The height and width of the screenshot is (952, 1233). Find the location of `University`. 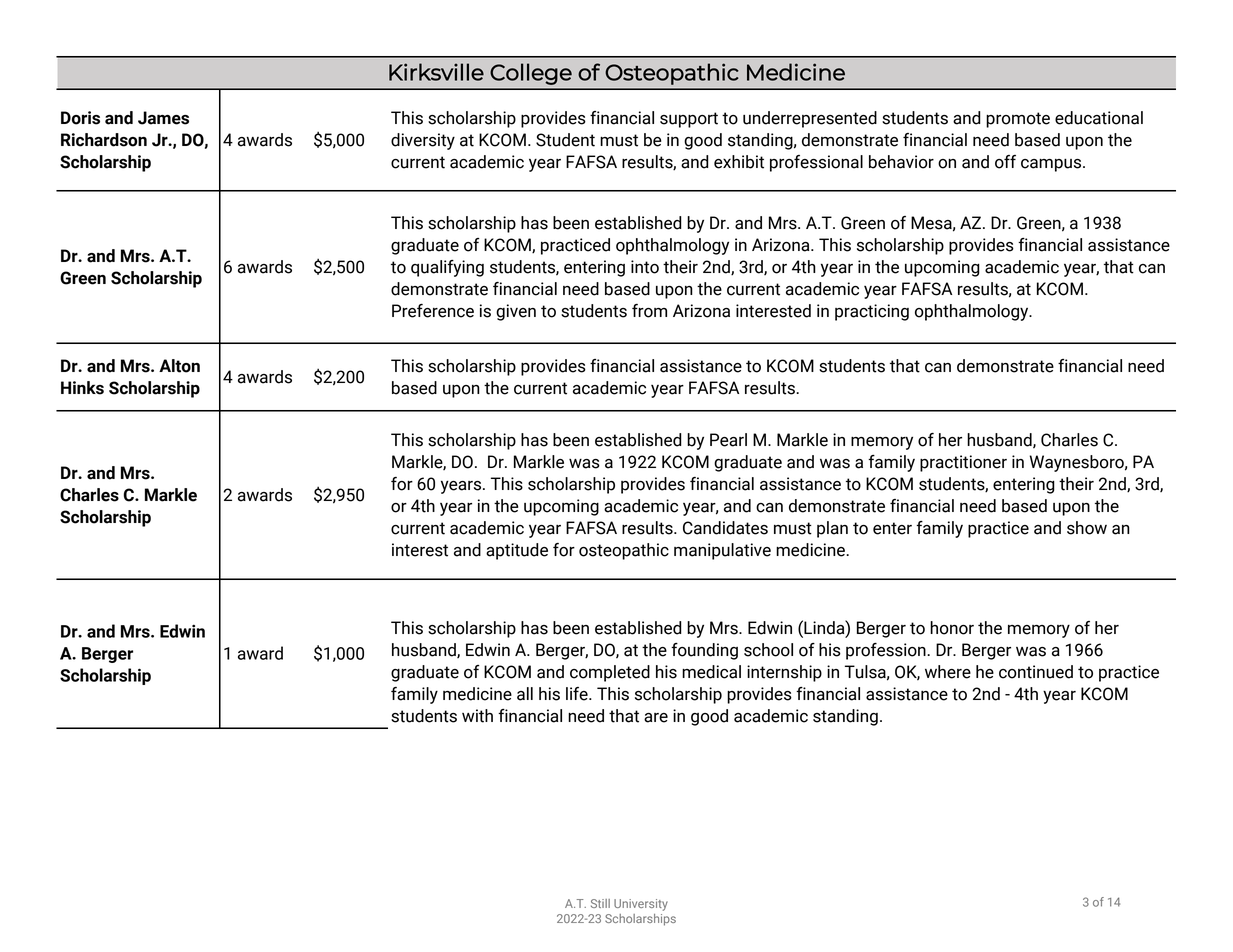

University is located at coordinates (641, 905).
